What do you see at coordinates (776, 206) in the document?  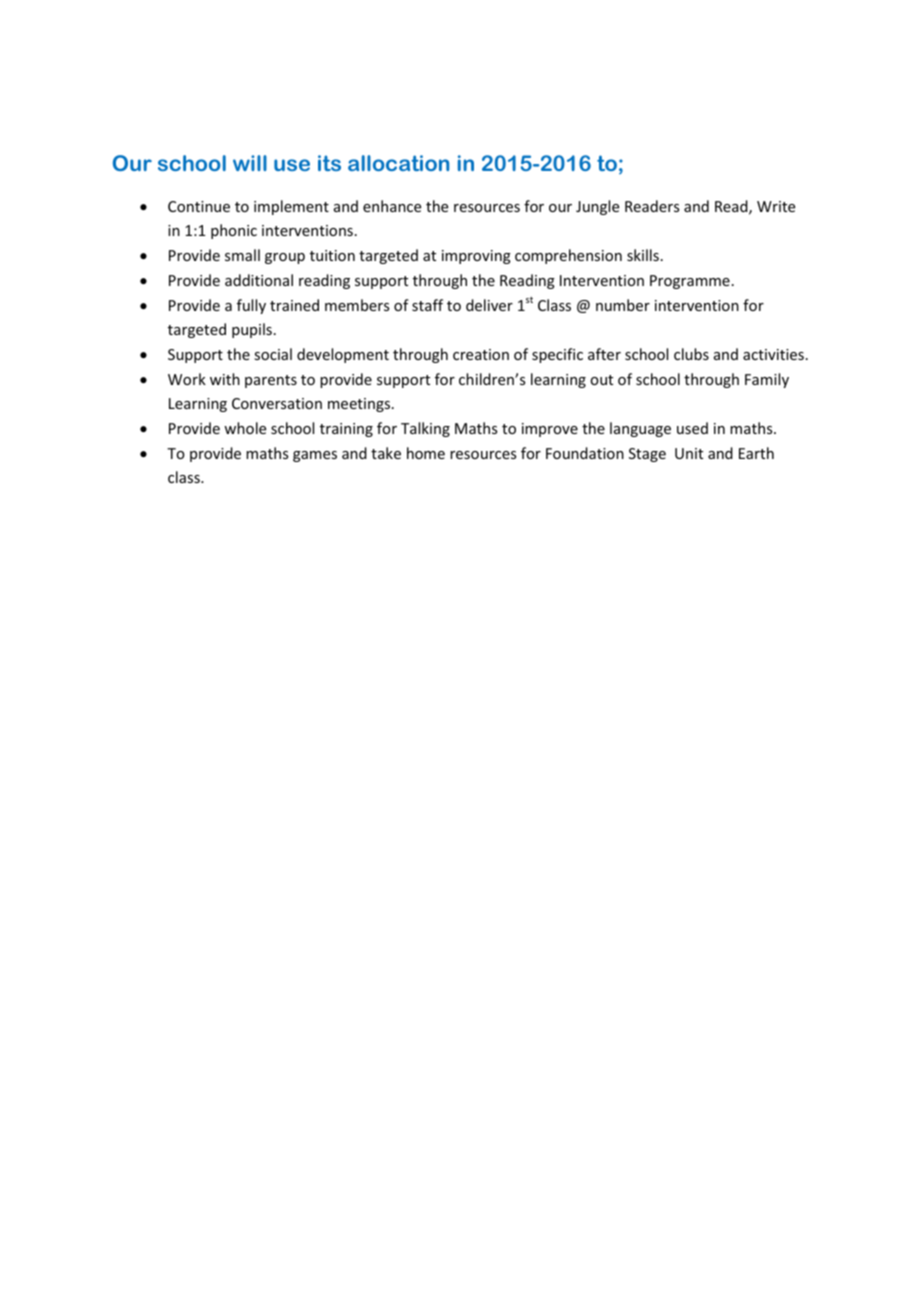 I see `Write` at bounding box center [776, 206].
